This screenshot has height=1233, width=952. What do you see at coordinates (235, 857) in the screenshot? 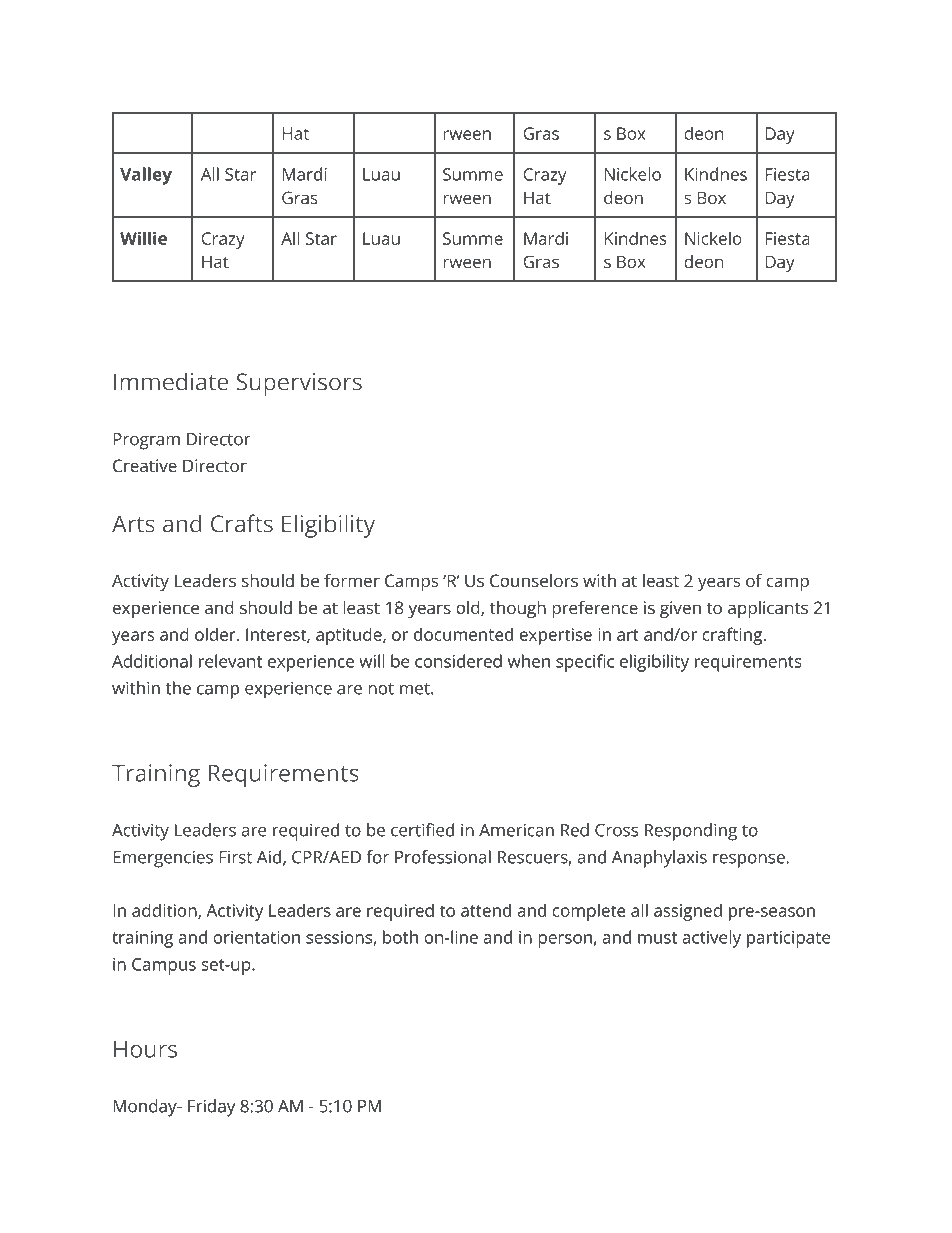
I see `First` at bounding box center [235, 857].
